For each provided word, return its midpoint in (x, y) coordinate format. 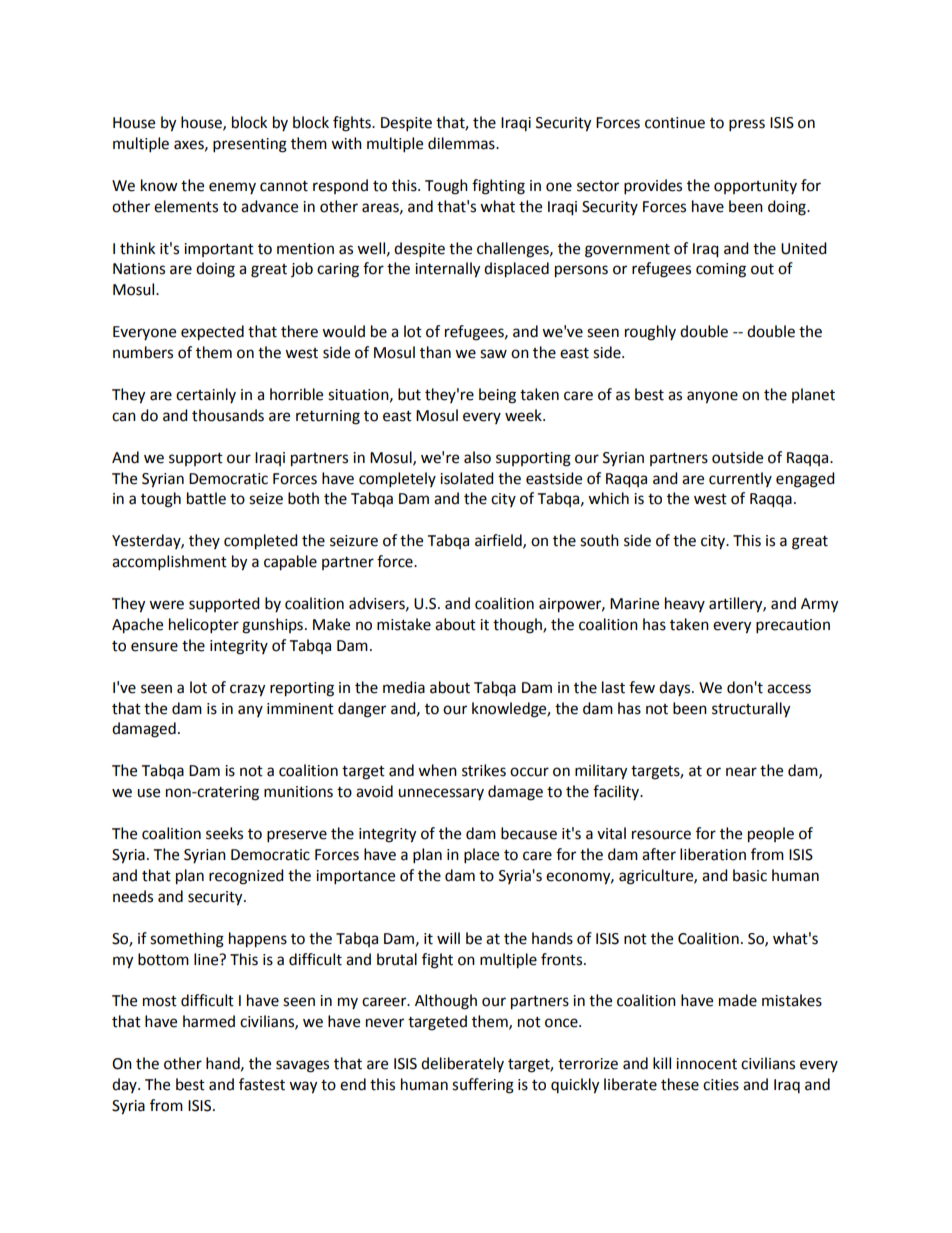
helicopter (204, 626)
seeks (224, 833)
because (529, 833)
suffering (483, 1086)
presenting (250, 145)
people (771, 835)
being (497, 396)
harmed (209, 1021)
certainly (206, 395)
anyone (712, 397)
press (747, 125)
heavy (685, 604)
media (404, 687)
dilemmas (462, 143)
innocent (706, 1064)
